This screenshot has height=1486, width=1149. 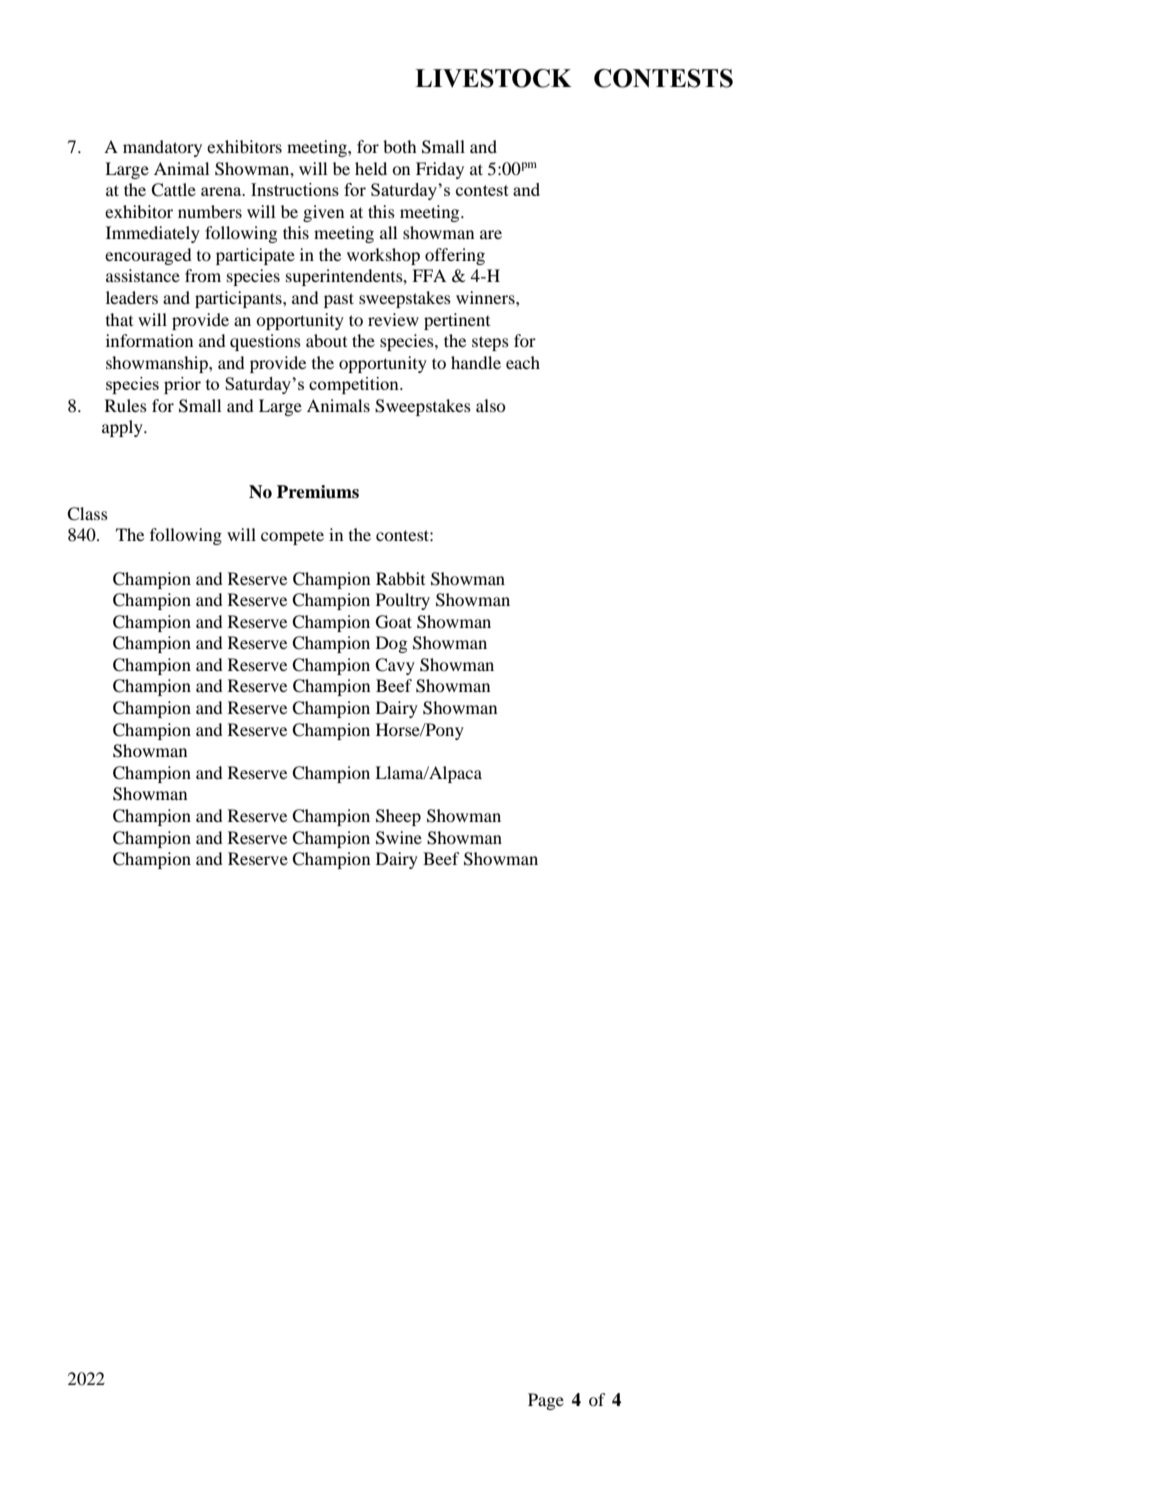 What do you see at coordinates (546, 1401) in the screenshot?
I see `Page` at bounding box center [546, 1401].
